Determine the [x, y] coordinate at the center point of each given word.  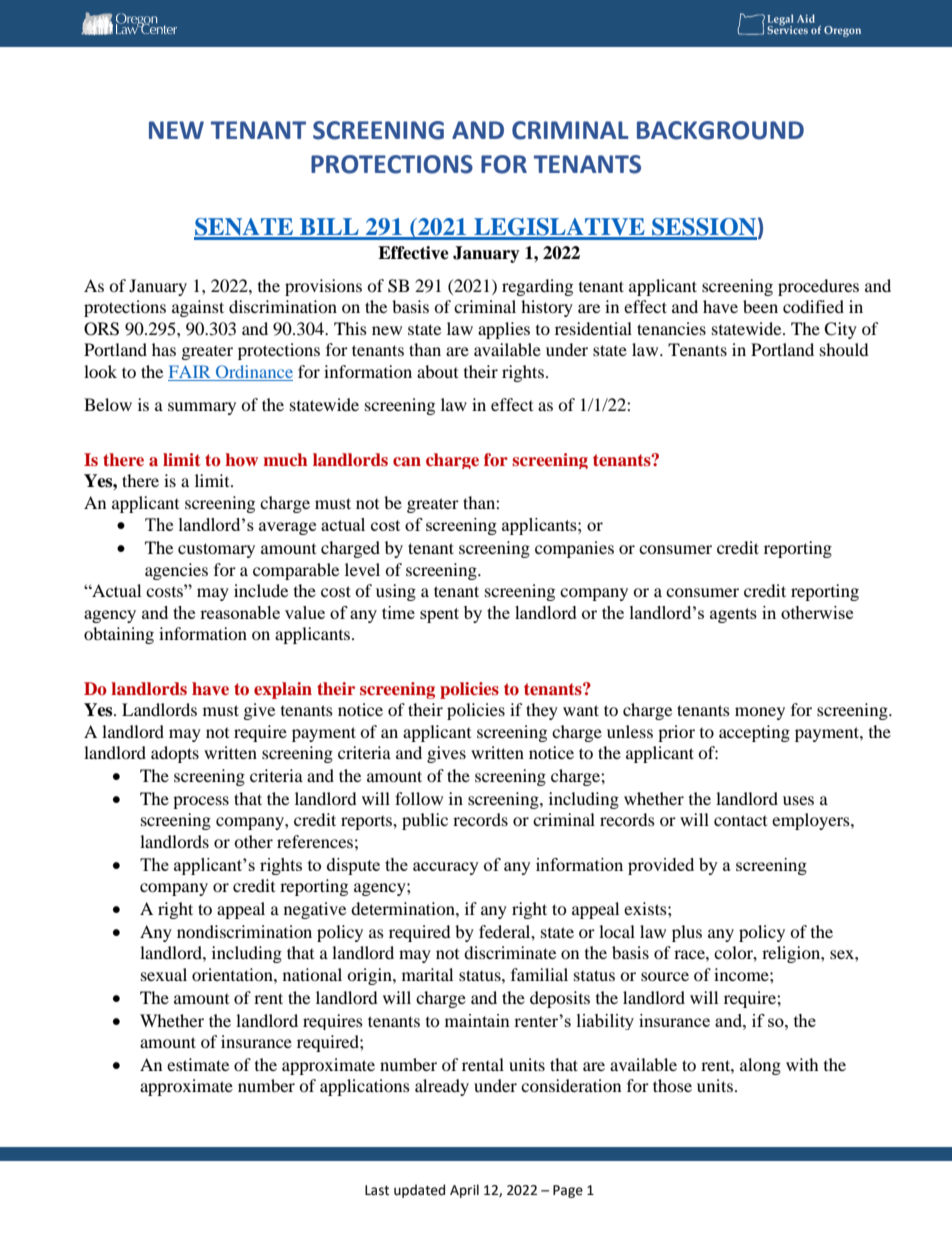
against [198, 308]
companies [574, 549]
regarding [537, 287]
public [425, 821]
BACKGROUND [720, 130]
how [241, 460]
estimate [198, 1064]
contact [740, 820]
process [201, 802]
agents [733, 615]
